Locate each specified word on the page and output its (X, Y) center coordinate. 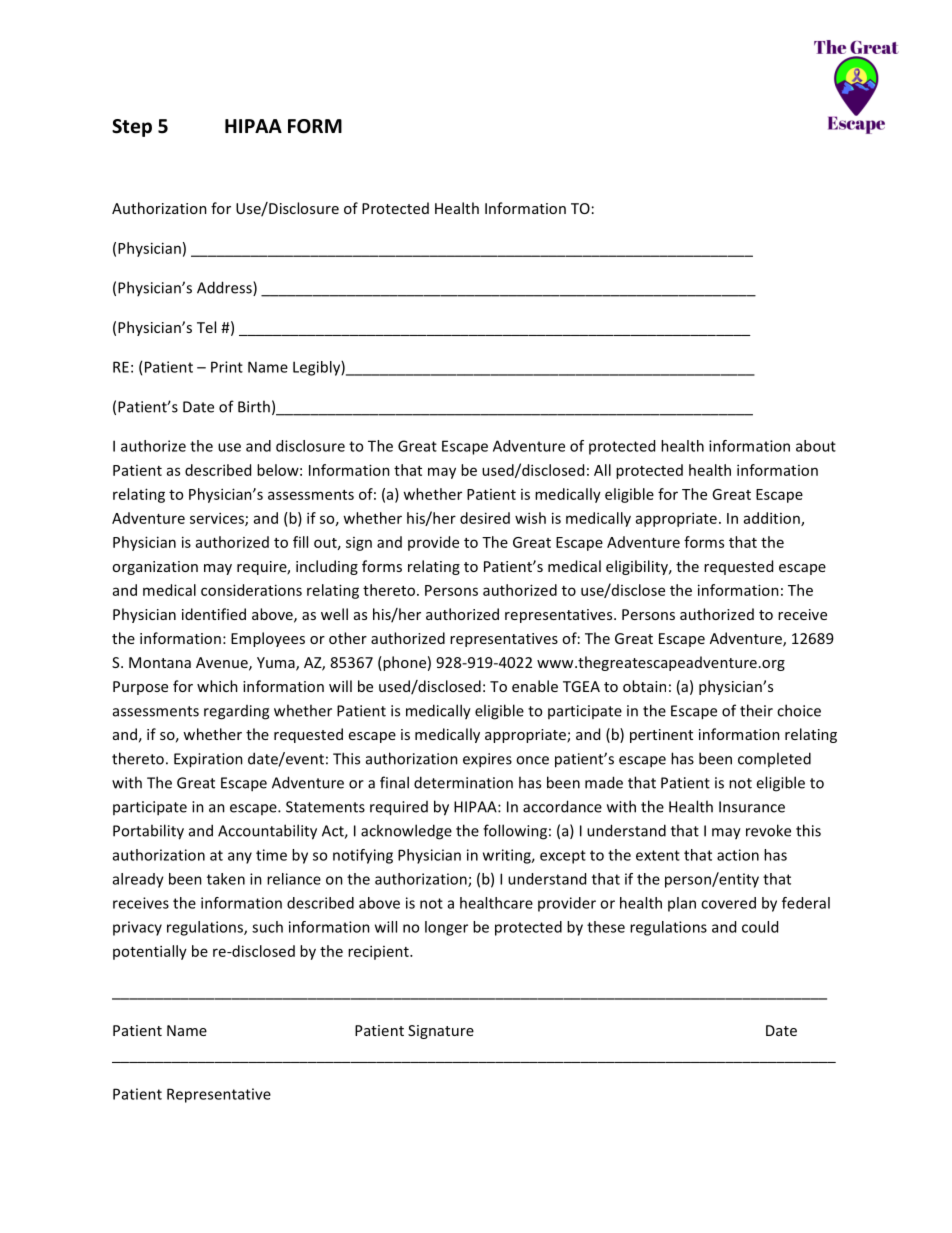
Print (227, 367)
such (267, 927)
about (816, 446)
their (756, 710)
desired (485, 518)
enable (535, 686)
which (217, 686)
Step (132, 128)
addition (773, 519)
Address (225, 288)
